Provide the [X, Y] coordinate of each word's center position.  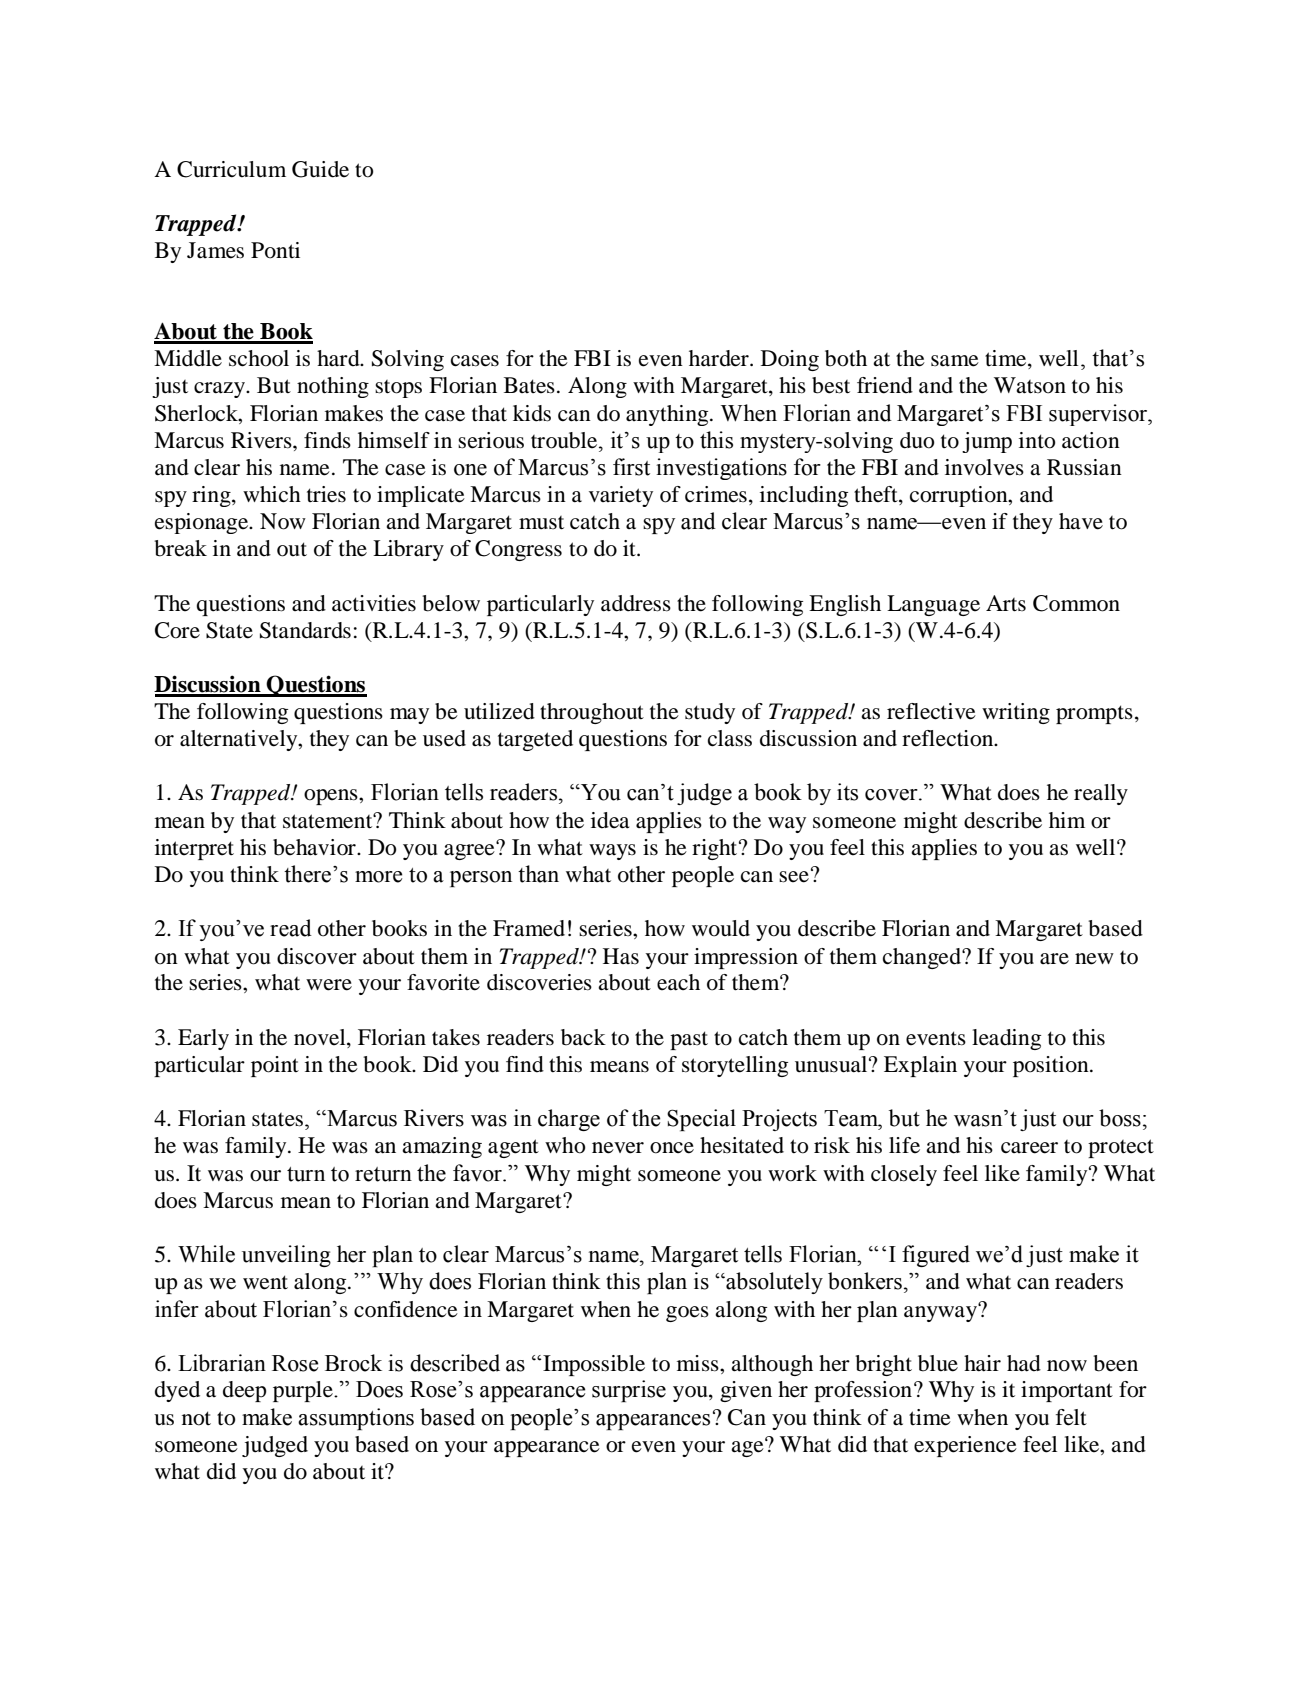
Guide [320, 169]
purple [304, 1391]
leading [1006, 1039]
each [678, 982]
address [636, 603]
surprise [629, 1391]
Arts [1006, 603]
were [329, 985]
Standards [305, 630]
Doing [790, 360]
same [955, 361]
